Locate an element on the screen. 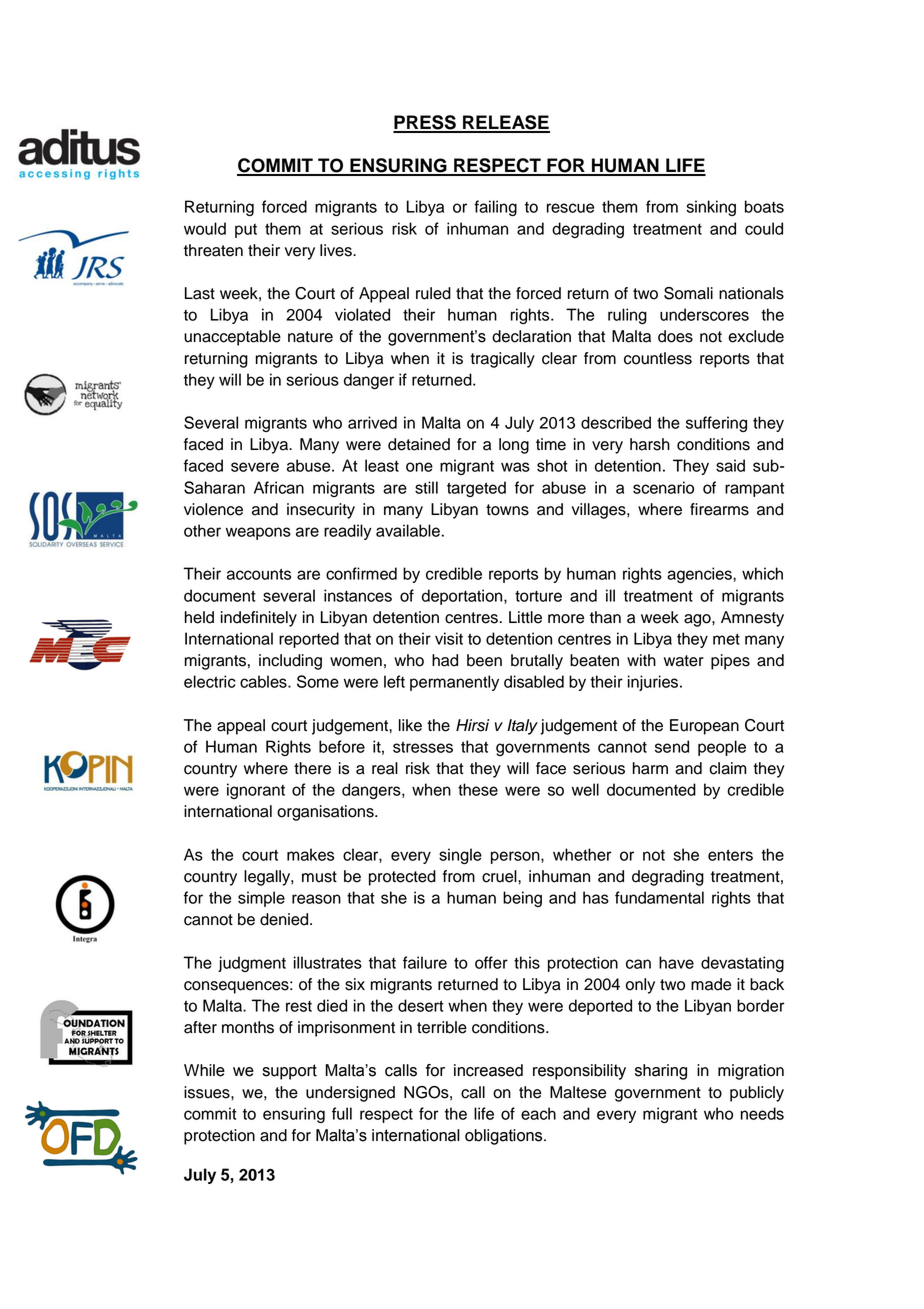  ago is located at coordinates (698, 620).
